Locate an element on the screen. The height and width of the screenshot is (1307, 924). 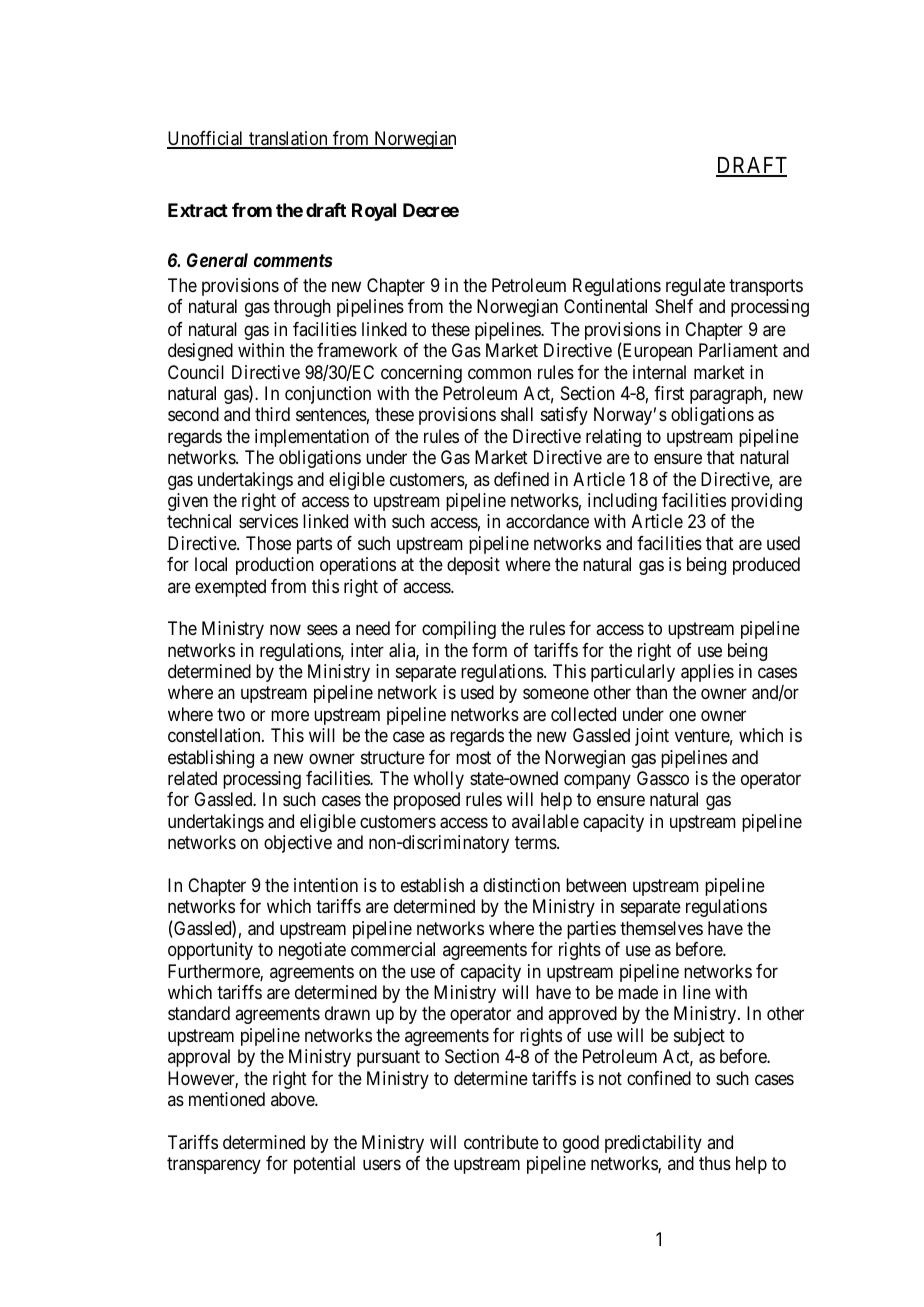
providing is located at coordinates (766, 502).
